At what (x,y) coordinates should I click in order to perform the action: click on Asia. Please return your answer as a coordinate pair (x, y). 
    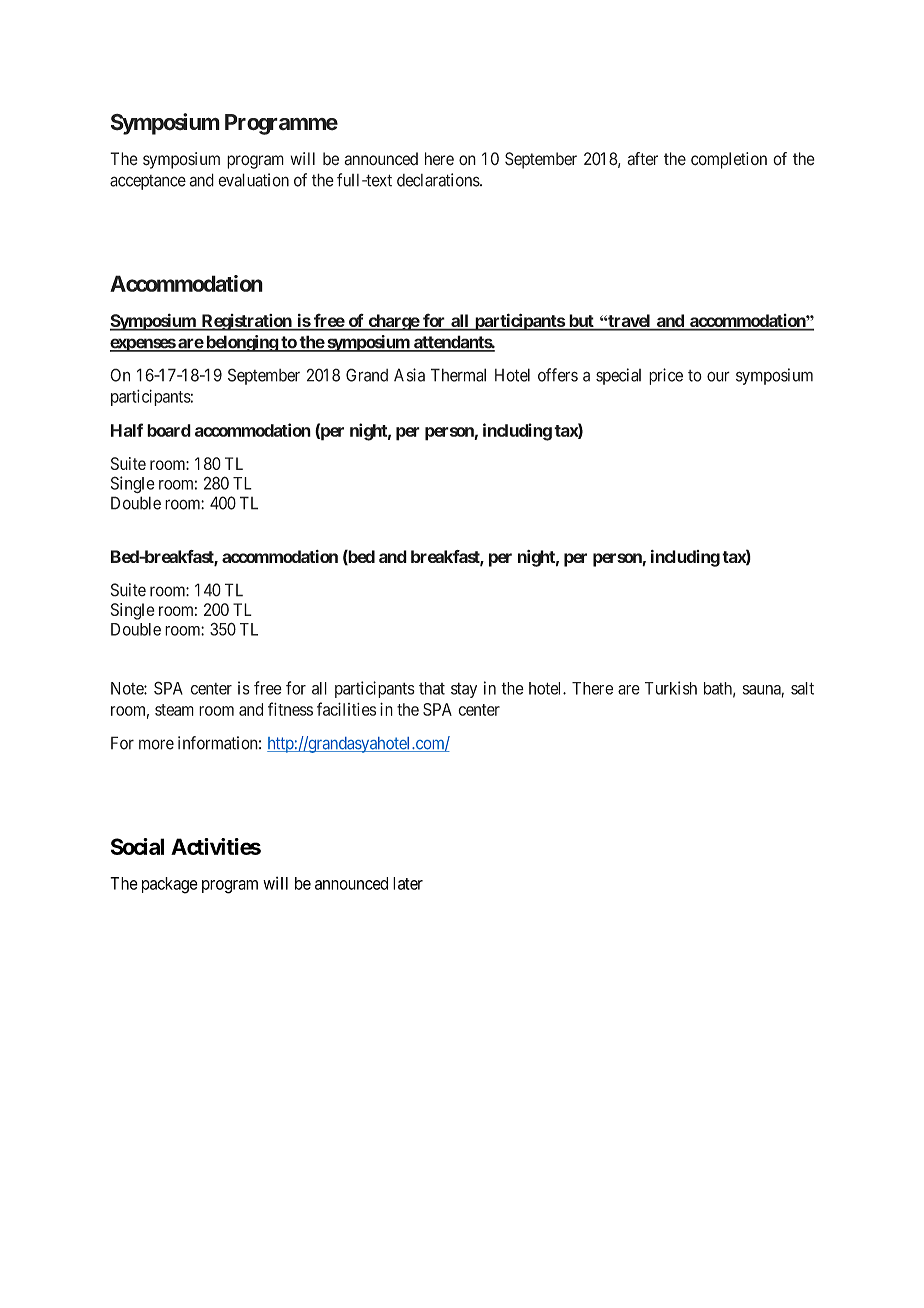
    Looking at the image, I should click on (409, 375).
